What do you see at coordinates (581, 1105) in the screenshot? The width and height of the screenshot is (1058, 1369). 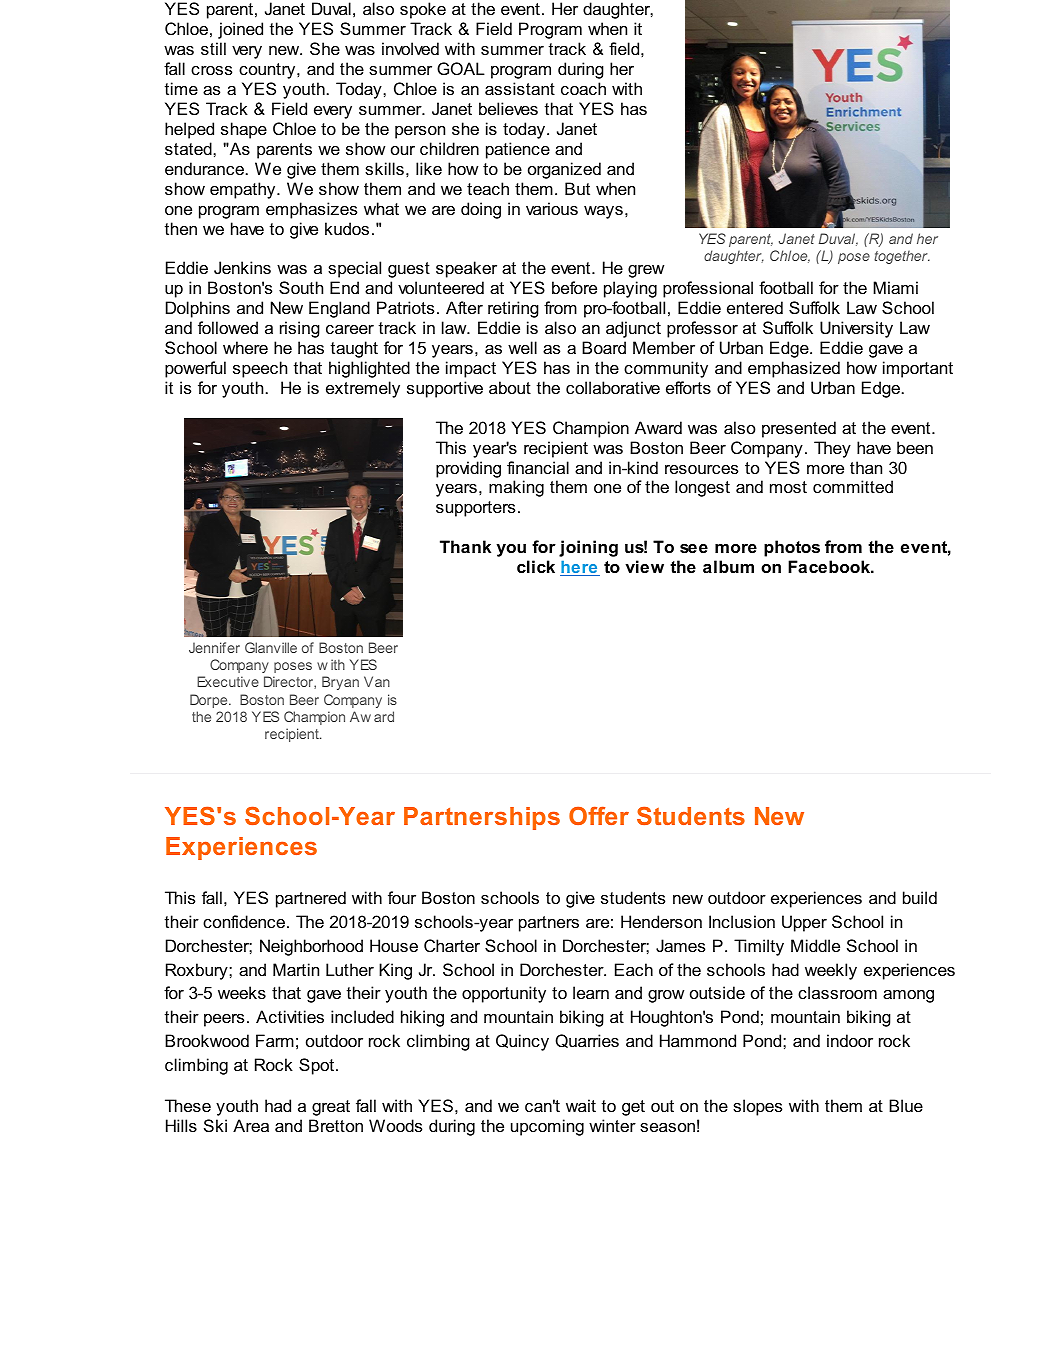 I see `wait` at bounding box center [581, 1105].
